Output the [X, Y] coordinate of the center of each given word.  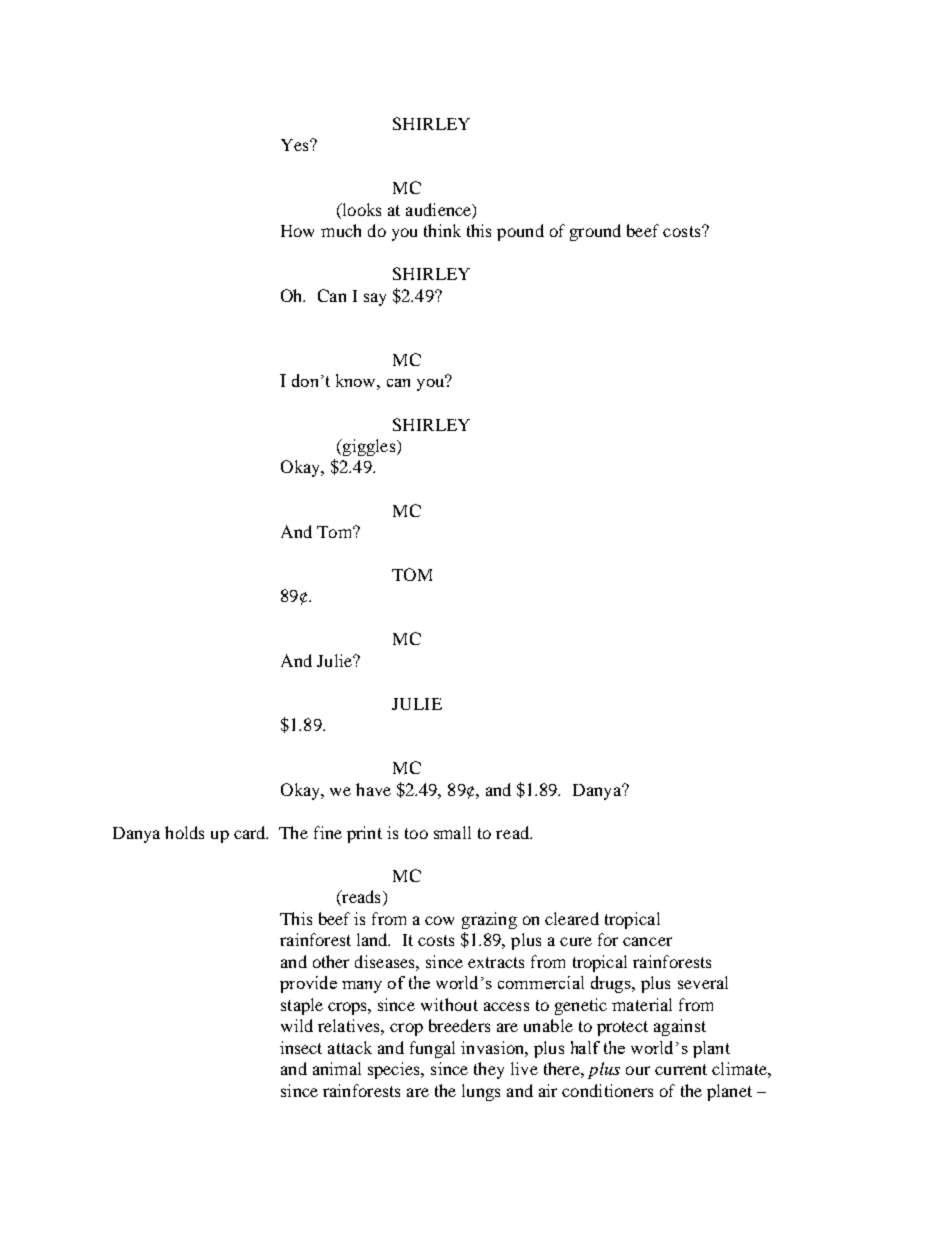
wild [297, 1025]
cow [439, 920]
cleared [572, 918]
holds [184, 832]
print [364, 834]
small [452, 832]
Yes [296, 145]
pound [520, 232]
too [416, 833]
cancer [647, 941]
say [375, 299]
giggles [369, 447]
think [442, 230]
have [373, 789]
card [251, 832]
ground [595, 232]
